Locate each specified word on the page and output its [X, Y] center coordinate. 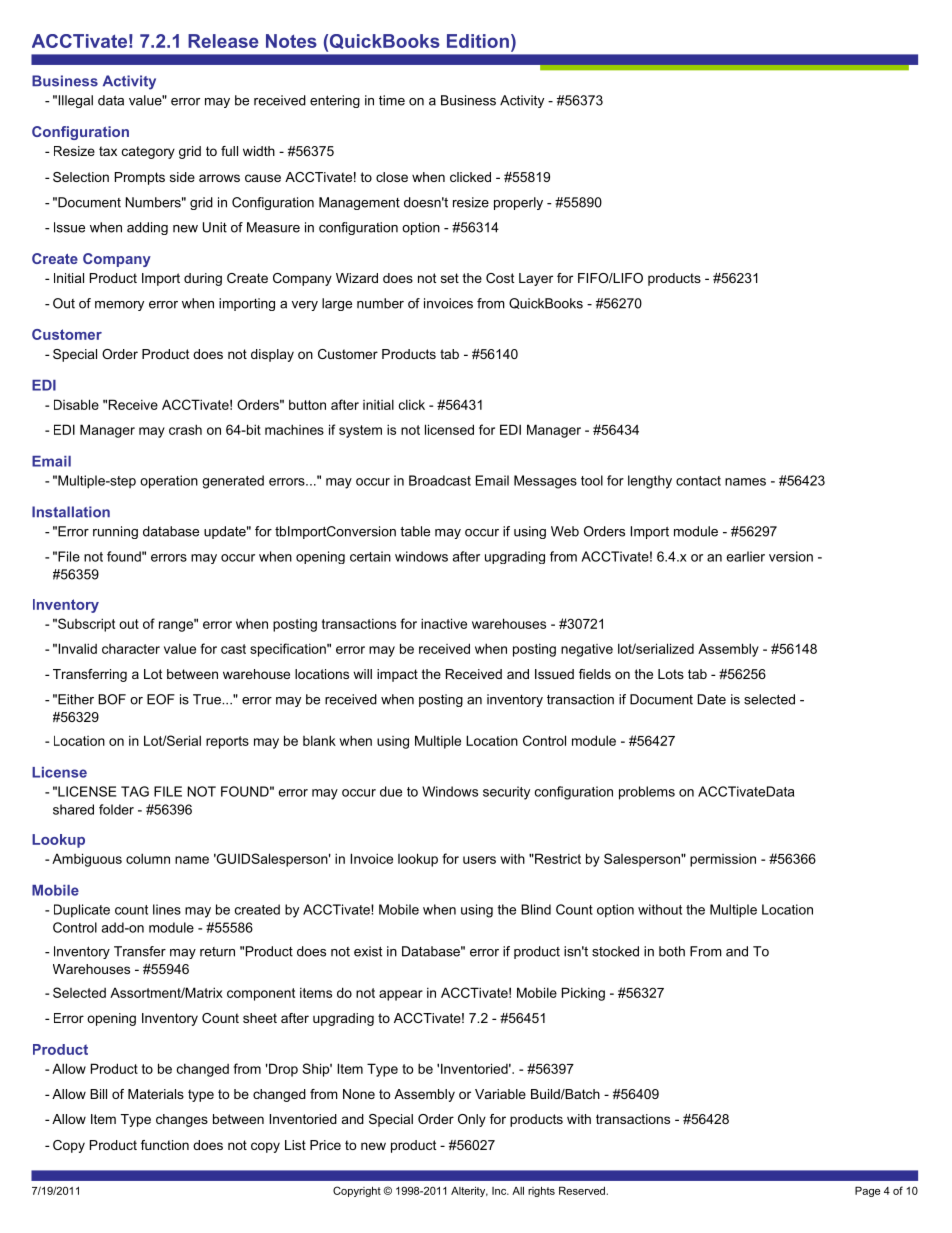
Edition [478, 41]
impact [397, 675]
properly [518, 203]
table [415, 531]
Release [223, 41]
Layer [536, 279]
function [165, 1145]
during [203, 279]
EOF [161, 699]
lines [167, 909]
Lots [671, 674]
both [672, 951]
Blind [536, 909]
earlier [746, 556]
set [450, 278]
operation [169, 482]
